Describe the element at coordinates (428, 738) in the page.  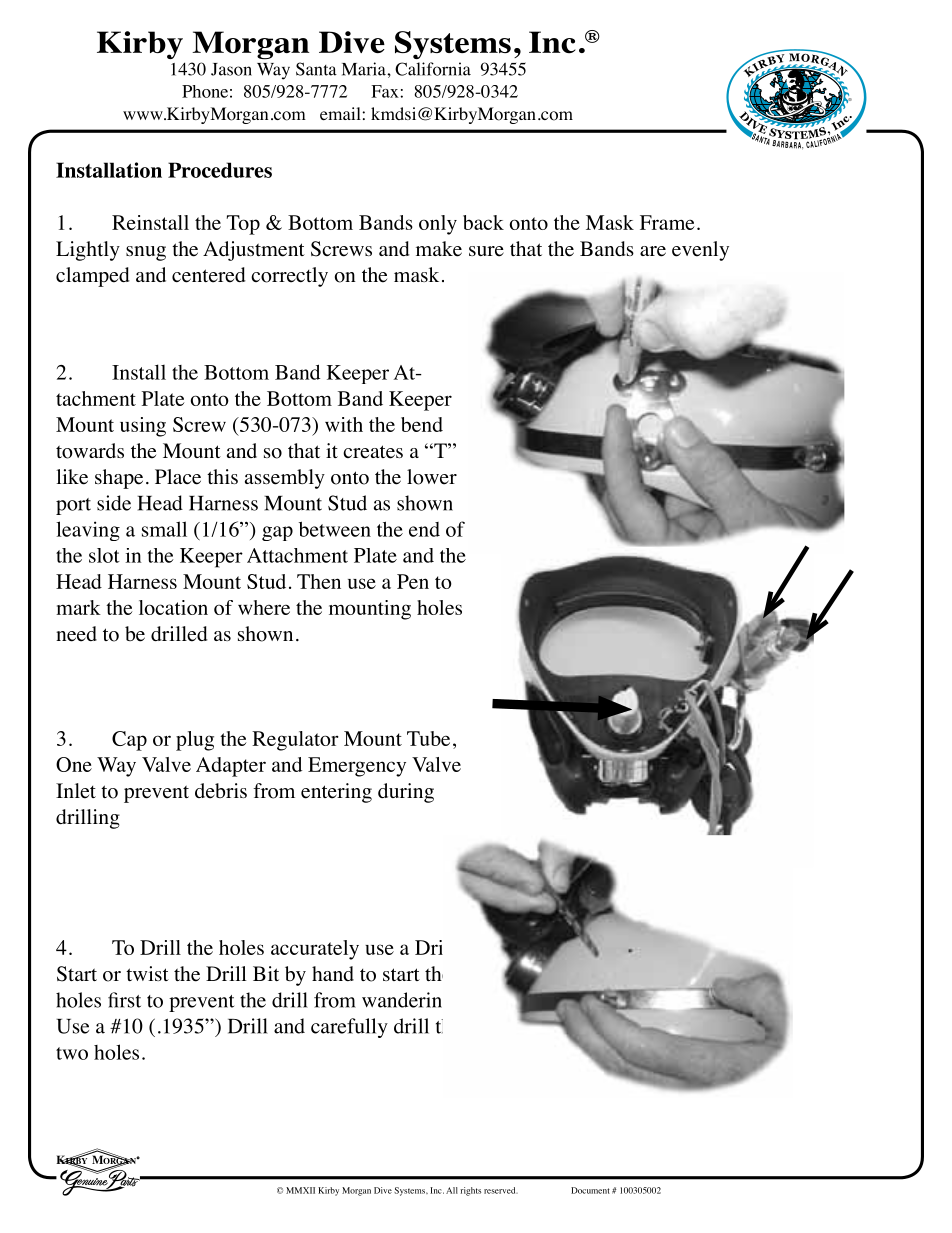
I see `Tube` at that location.
